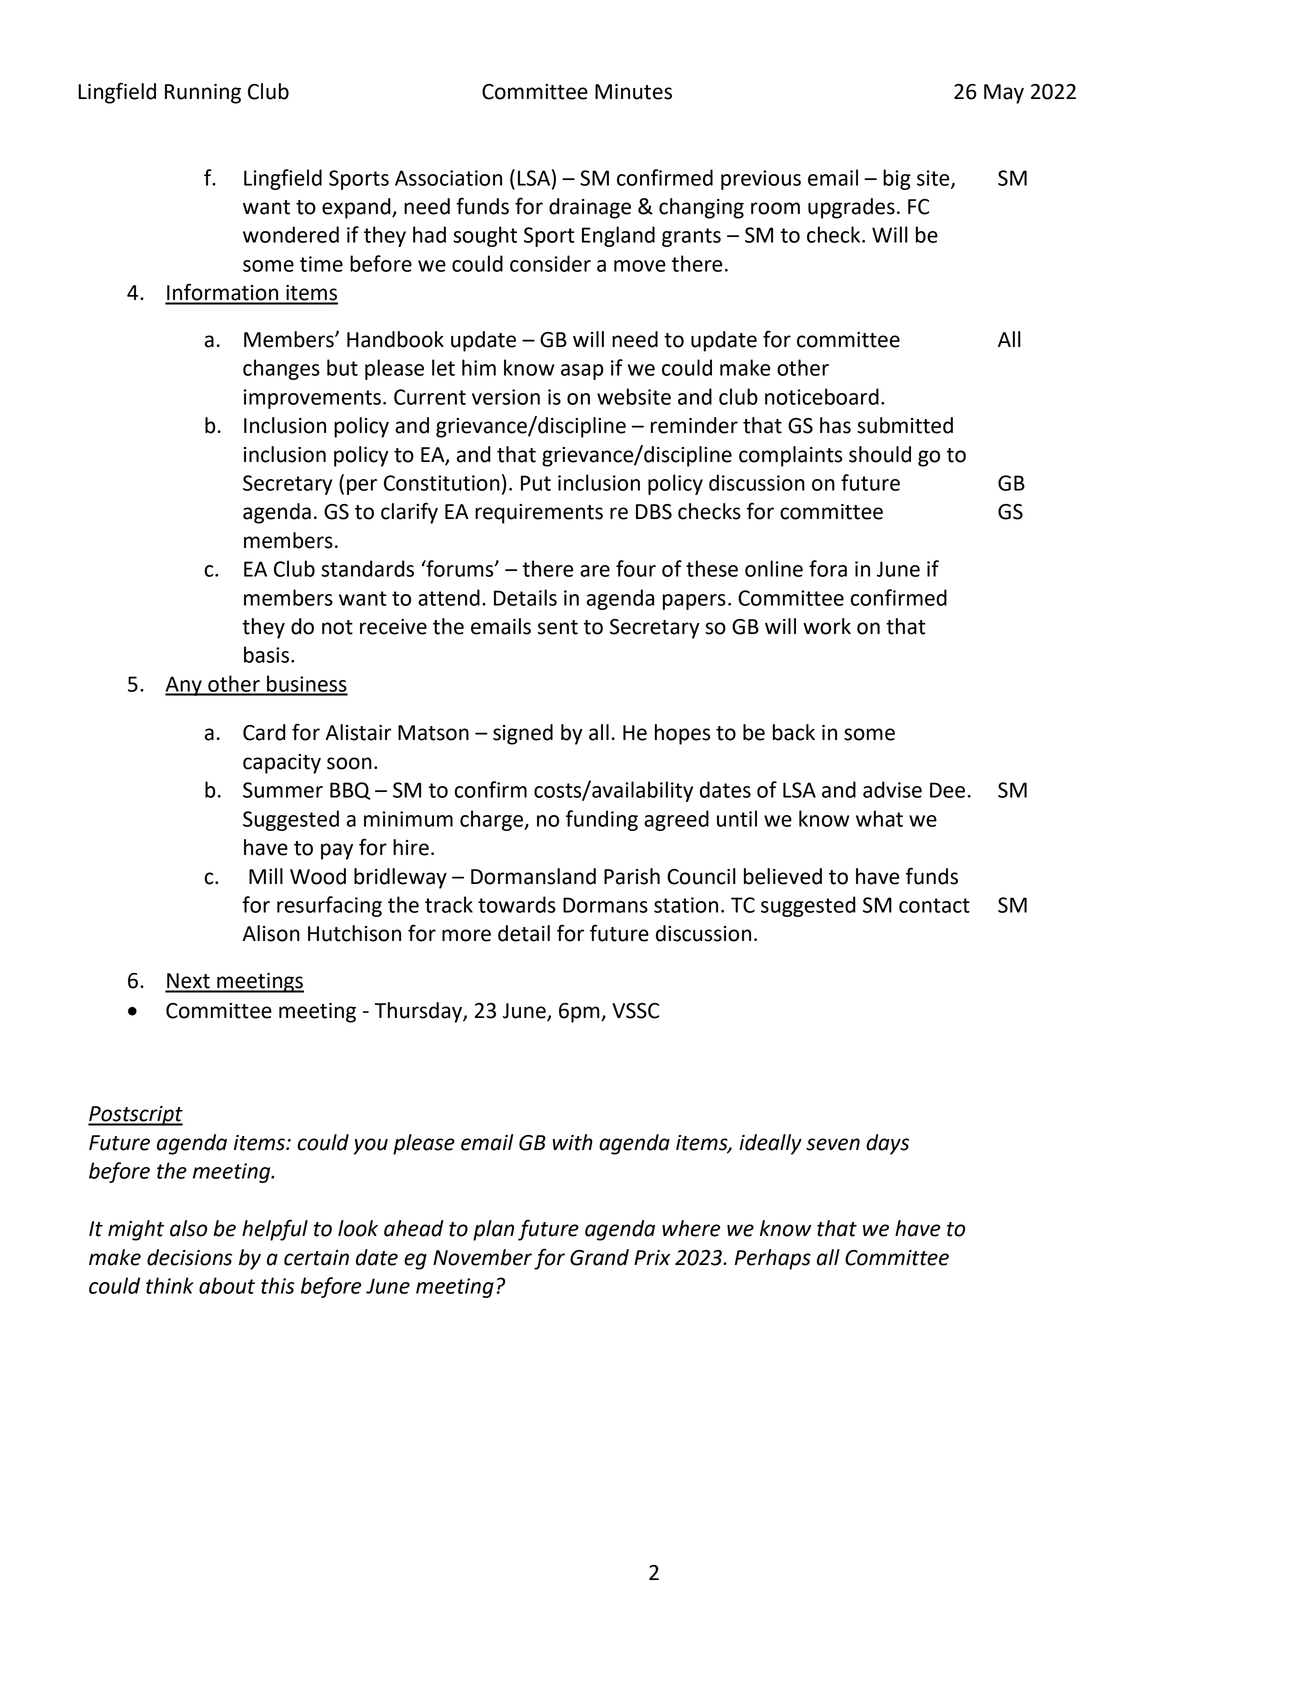 This page has height=1692, width=1308. I want to click on signed, so click(523, 734).
